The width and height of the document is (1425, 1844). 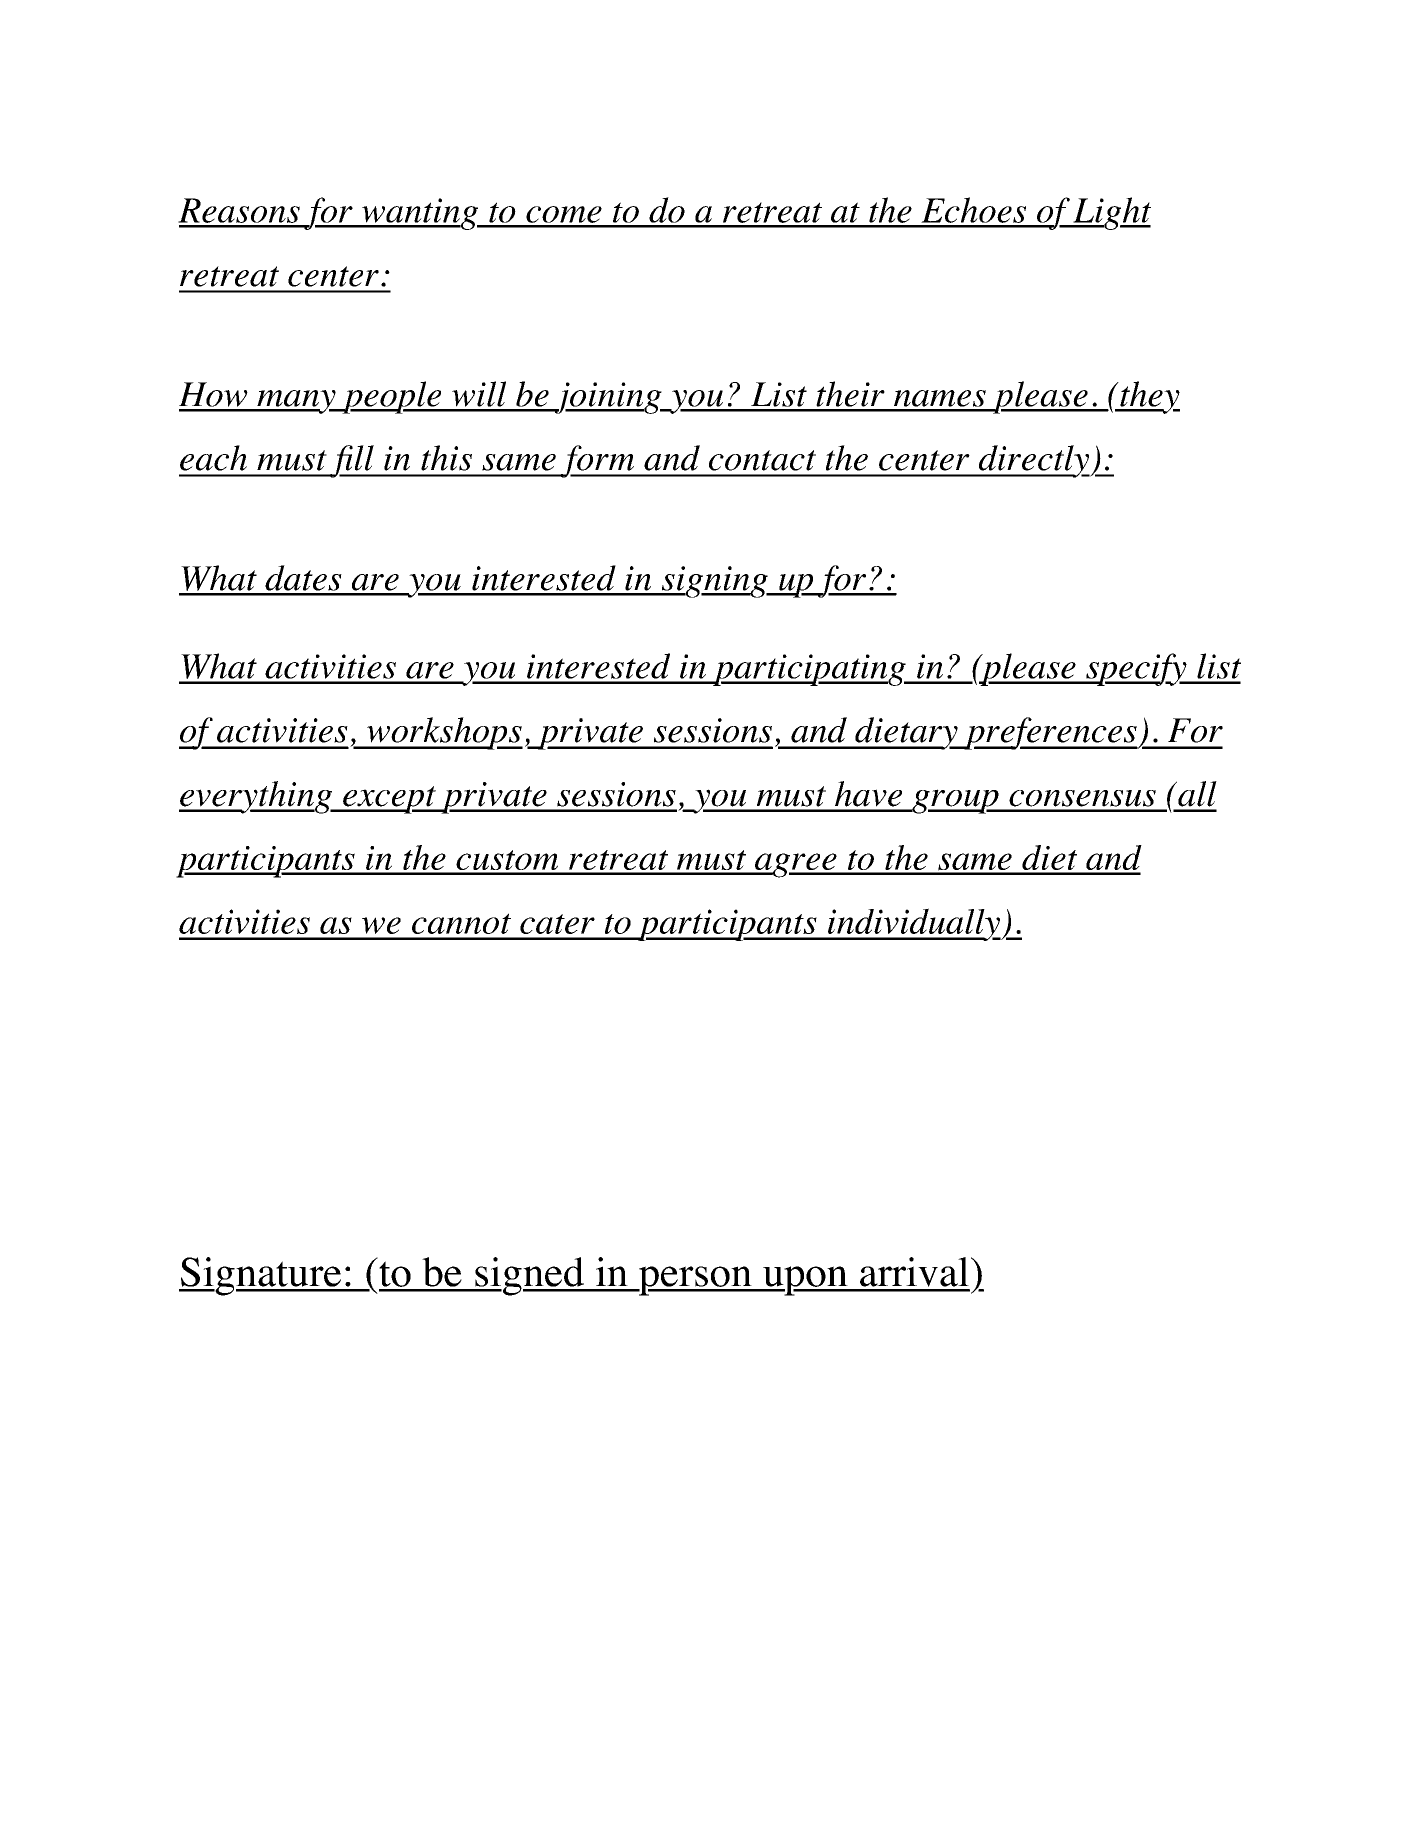 What do you see at coordinates (352, 461) in the document?
I see `fill` at bounding box center [352, 461].
